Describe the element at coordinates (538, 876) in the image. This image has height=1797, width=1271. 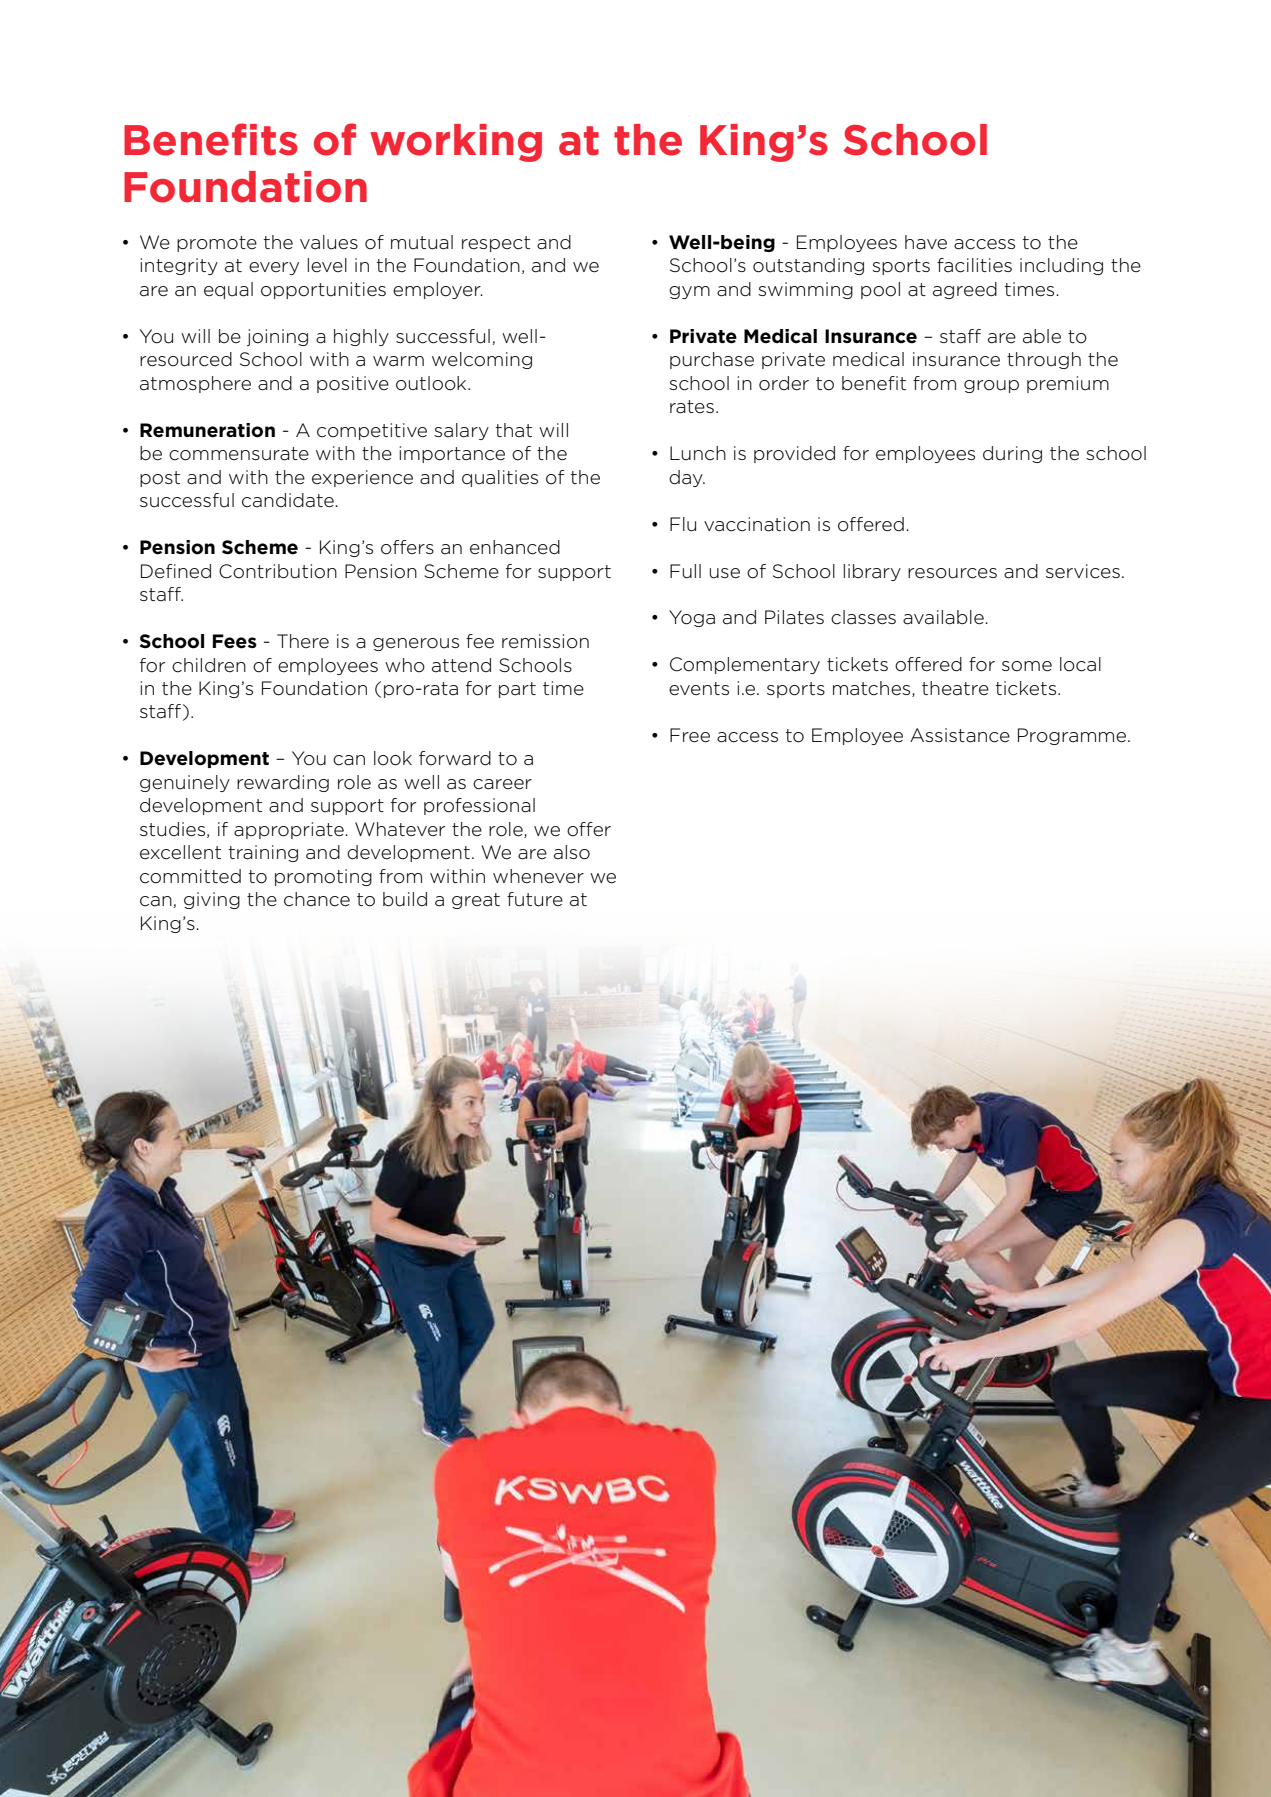
I see `whenever` at that location.
